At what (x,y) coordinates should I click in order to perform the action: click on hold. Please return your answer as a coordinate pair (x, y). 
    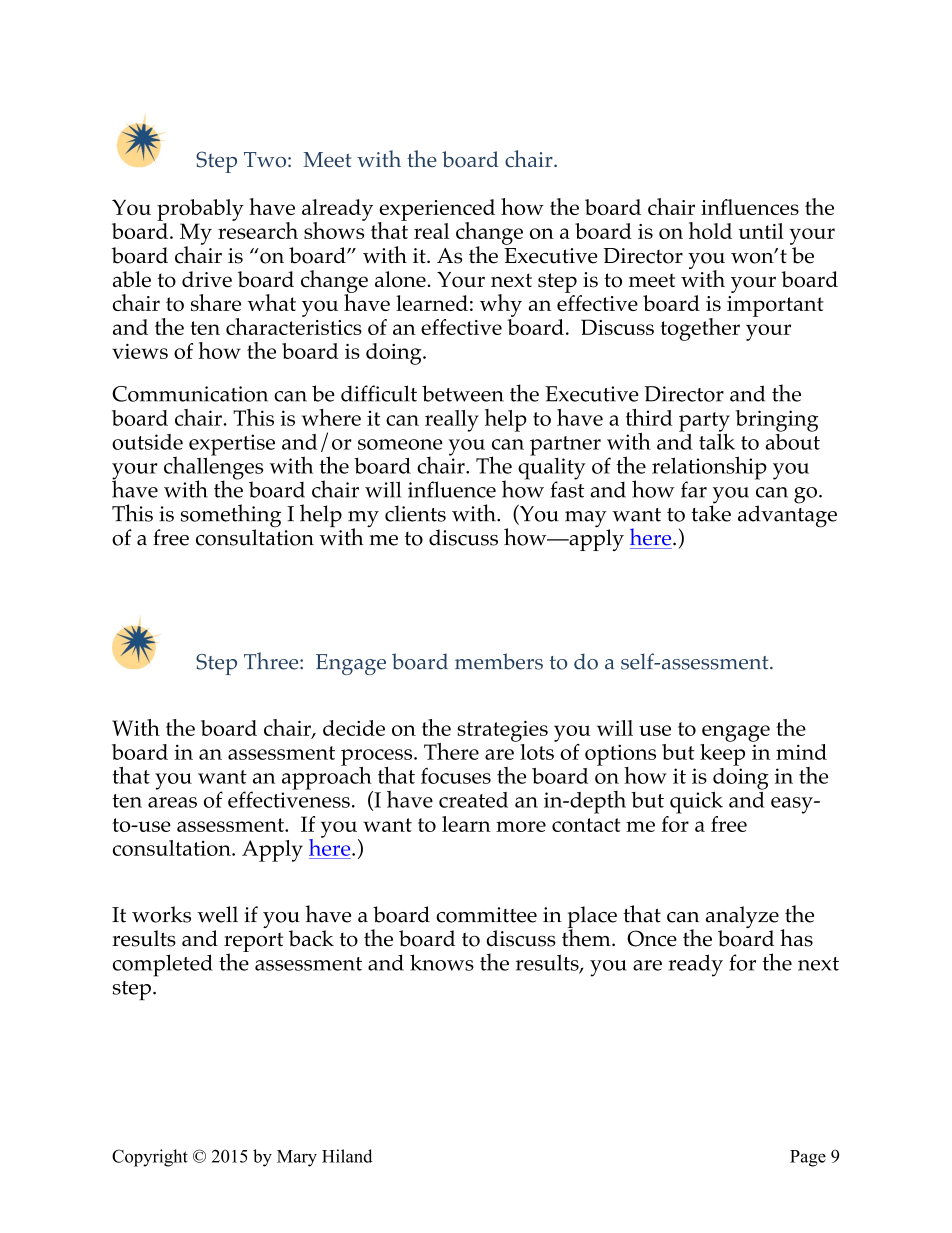
    Looking at the image, I should click on (710, 230).
